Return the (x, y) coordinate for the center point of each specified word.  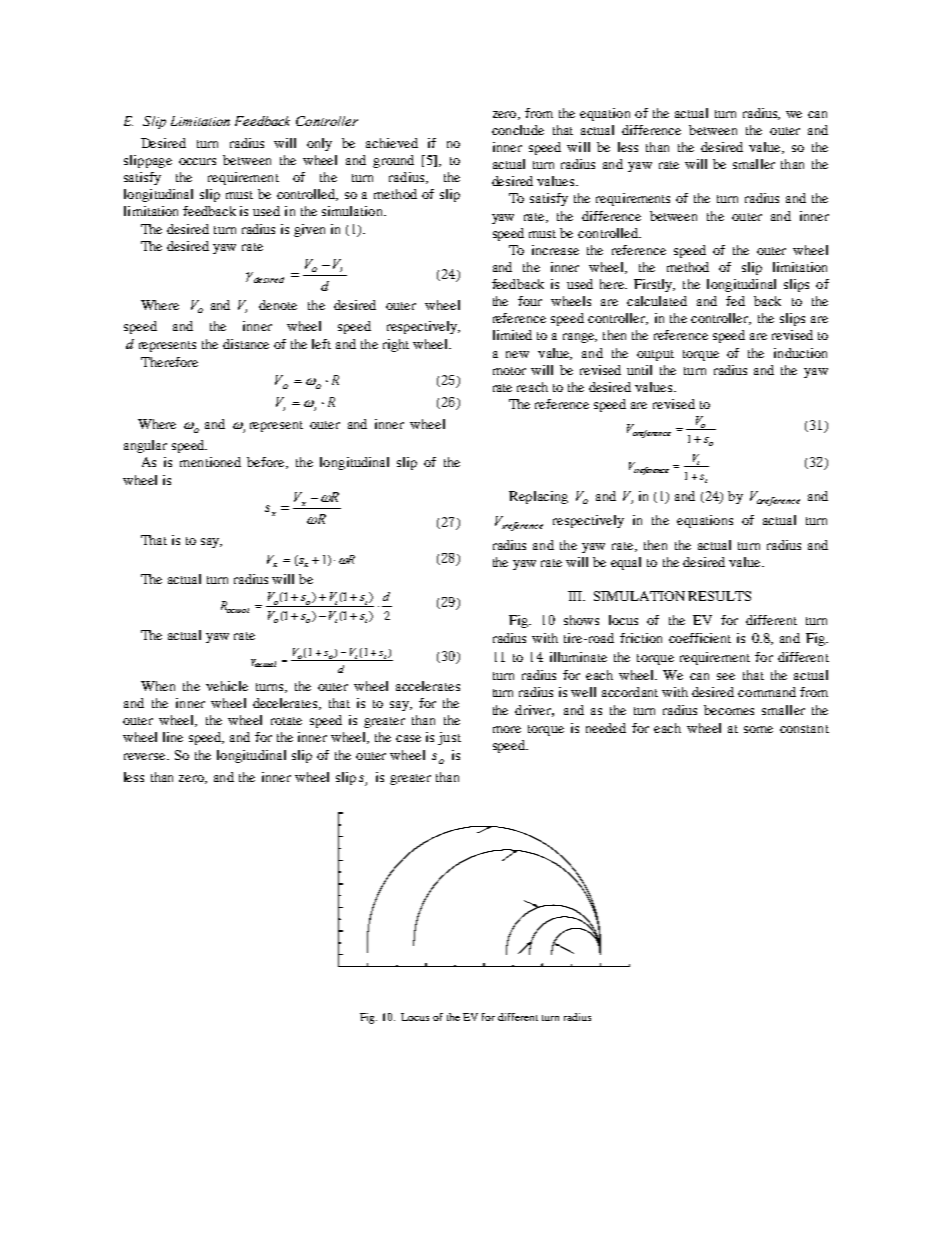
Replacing (538, 497)
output (655, 355)
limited (512, 335)
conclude (518, 130)
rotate (286, 721)
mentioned (210, 462)
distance (246, 344)
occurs (197, 161)
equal (626, 563)
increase (555, 250)
